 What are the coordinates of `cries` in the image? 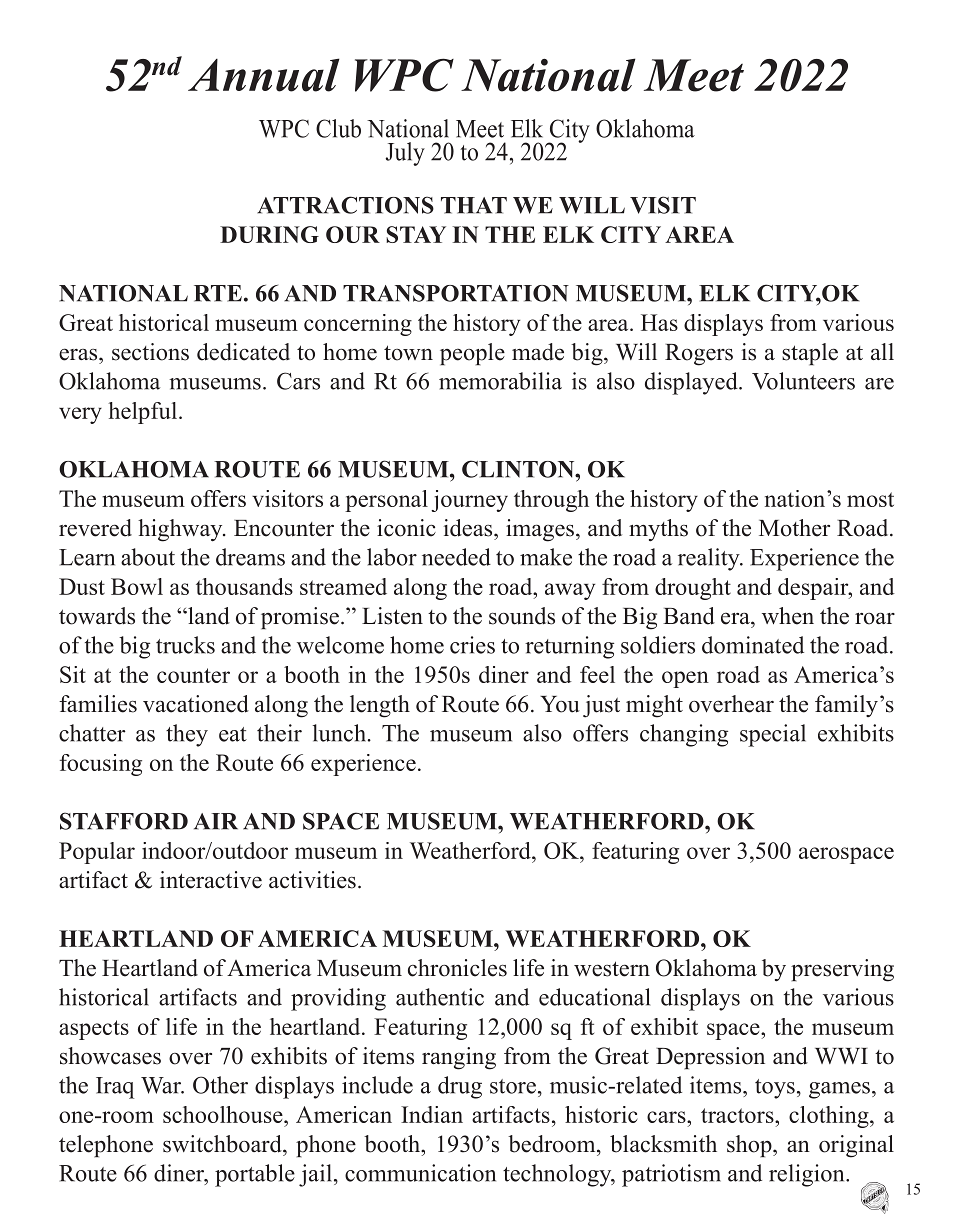 It's located at (472, 645).
